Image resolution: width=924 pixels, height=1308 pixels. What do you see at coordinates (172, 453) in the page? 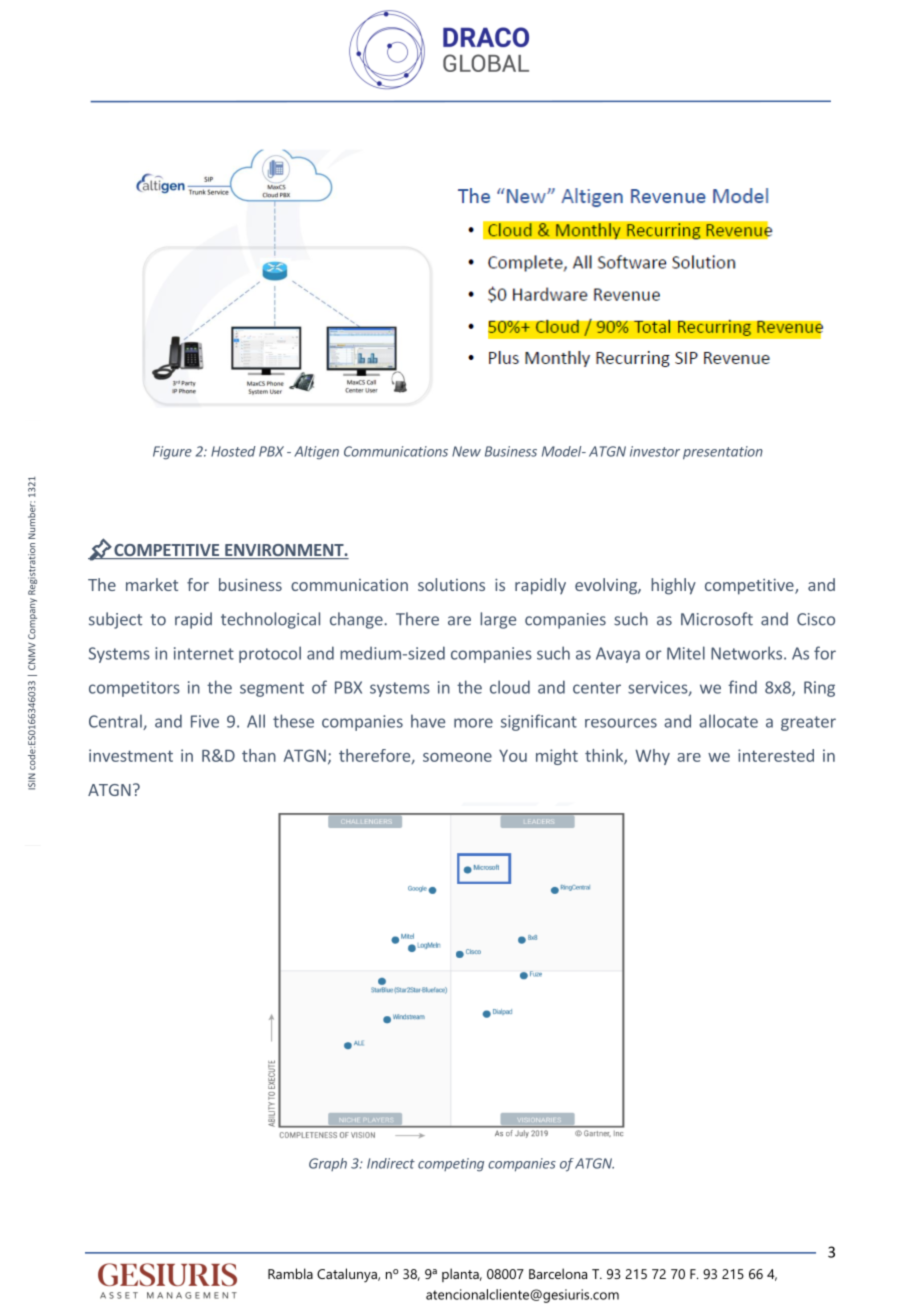
I see `Figure` at bounding box center [172, 453].
